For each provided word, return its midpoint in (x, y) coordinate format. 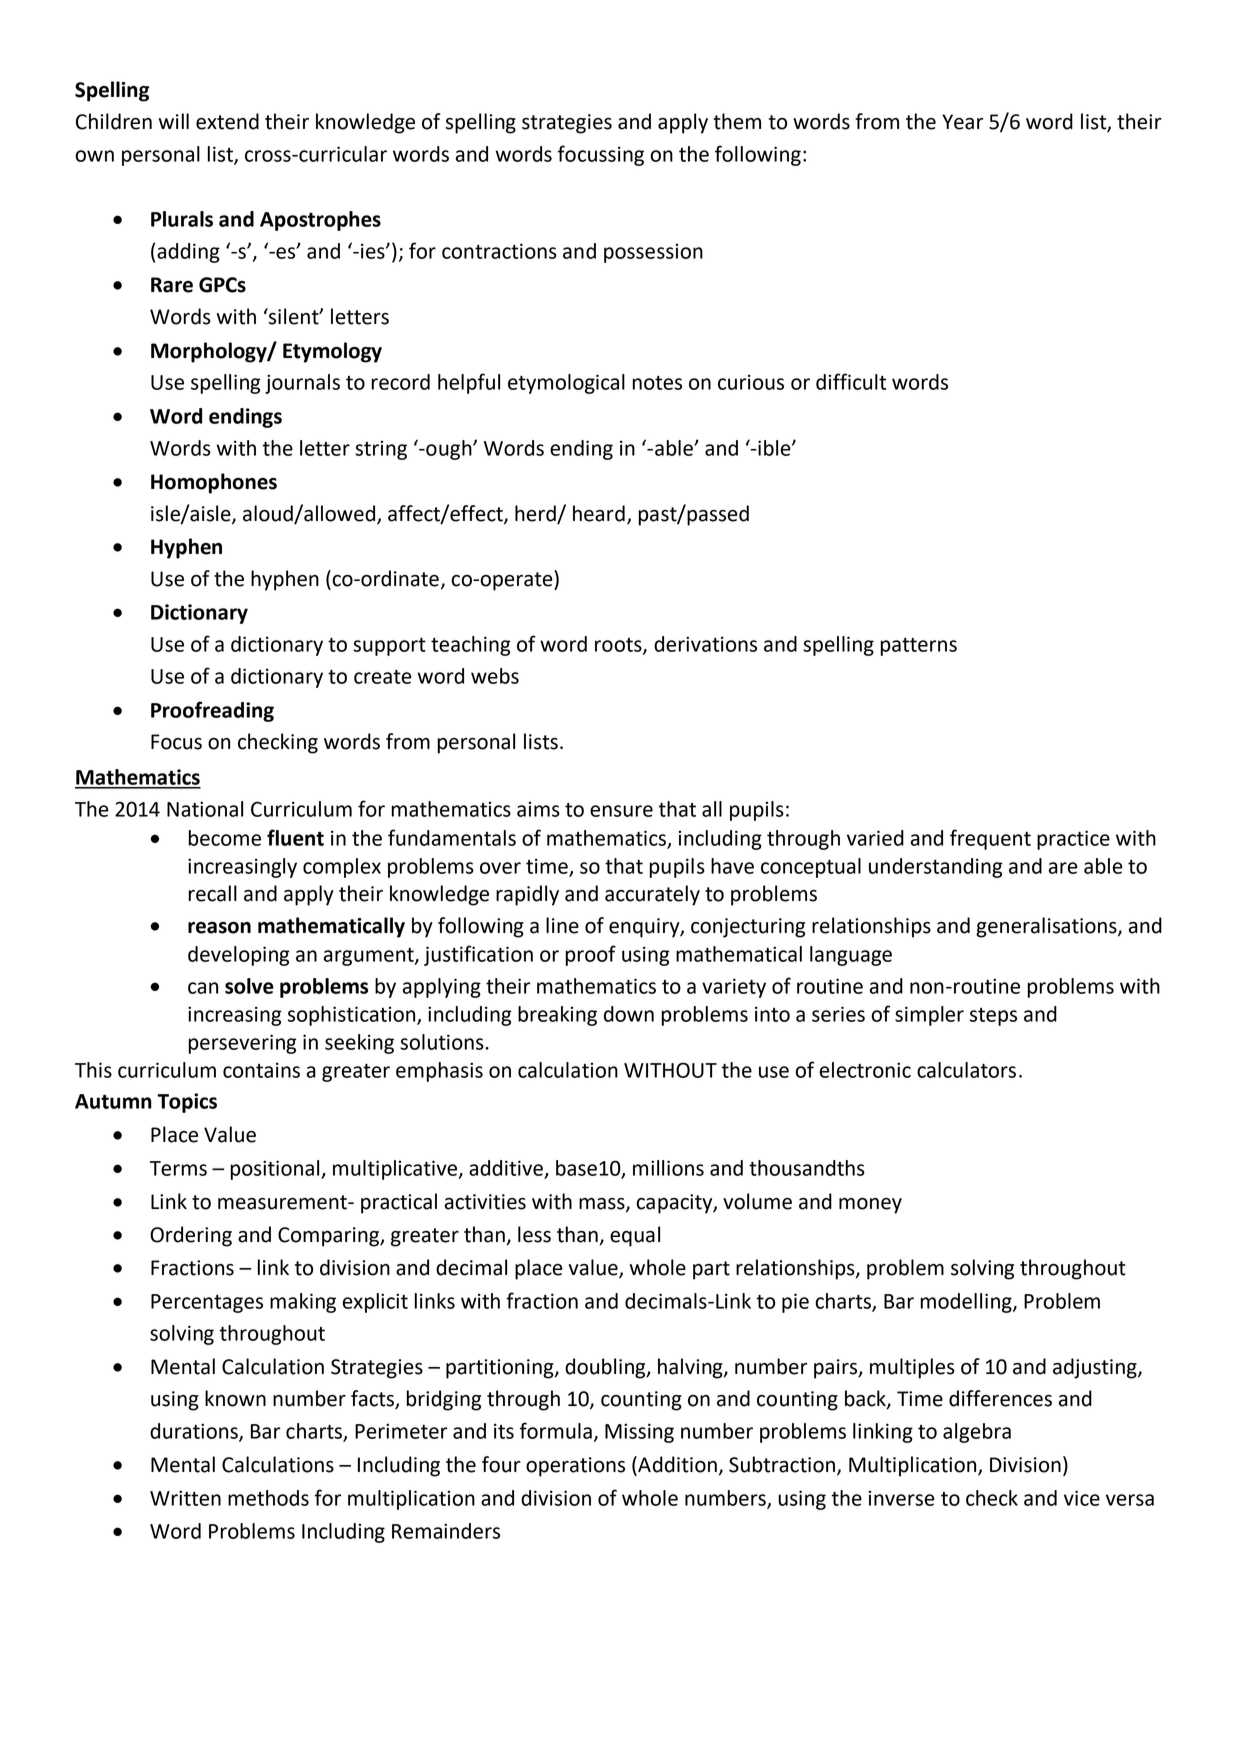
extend (227, 121)
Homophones (214, 483)
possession (653, 253)
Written (185, 1498)
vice (1082, 1498)
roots (619, 646)
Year (962, 122)
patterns (919, 647)
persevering (242, 1044)
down (629, 1014)
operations (575, 1467)
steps (993, 1017)
